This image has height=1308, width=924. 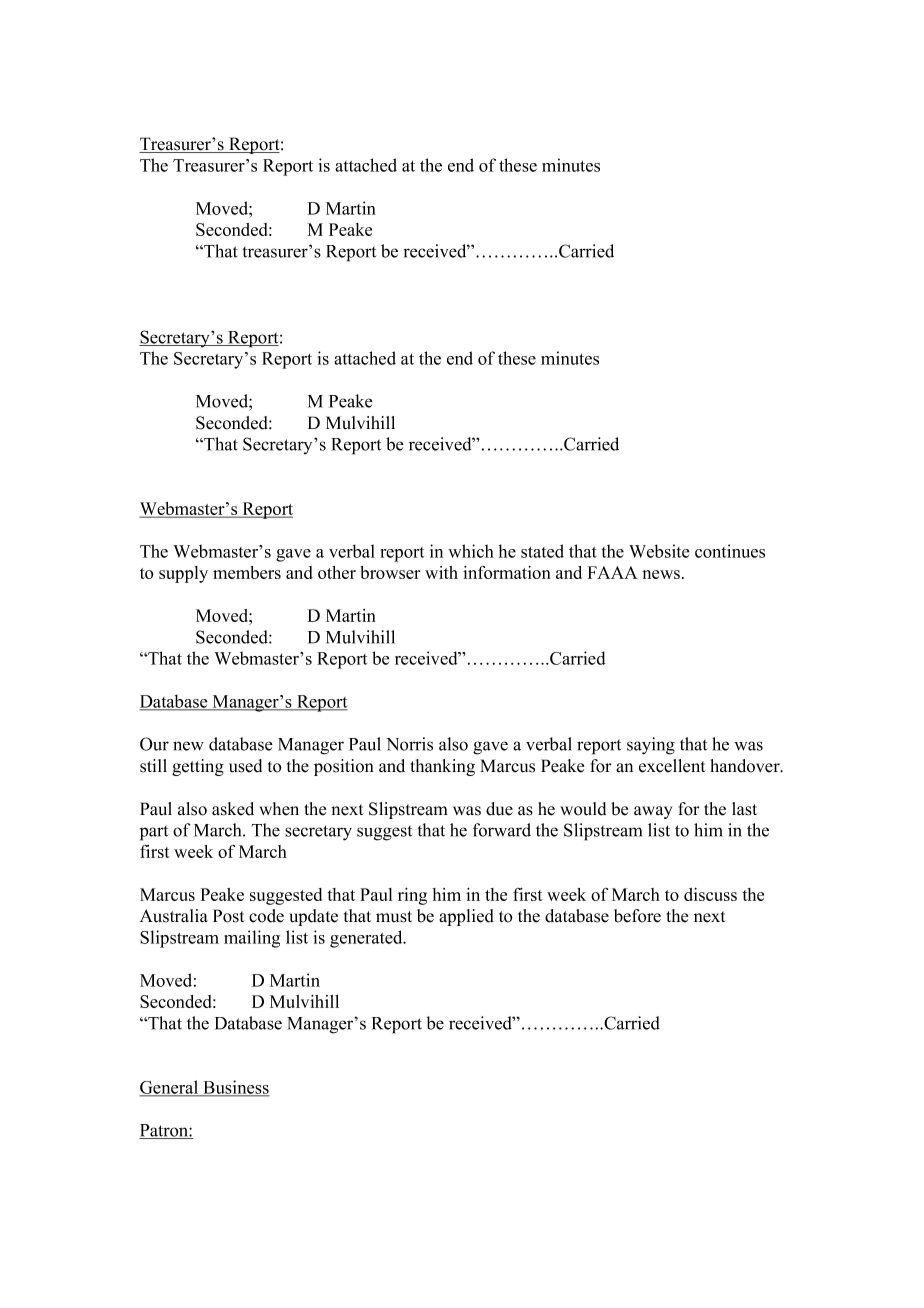 What do you see at coordinates (653, 812) in the image?
I see `away` at bounding box center [653, 812].
